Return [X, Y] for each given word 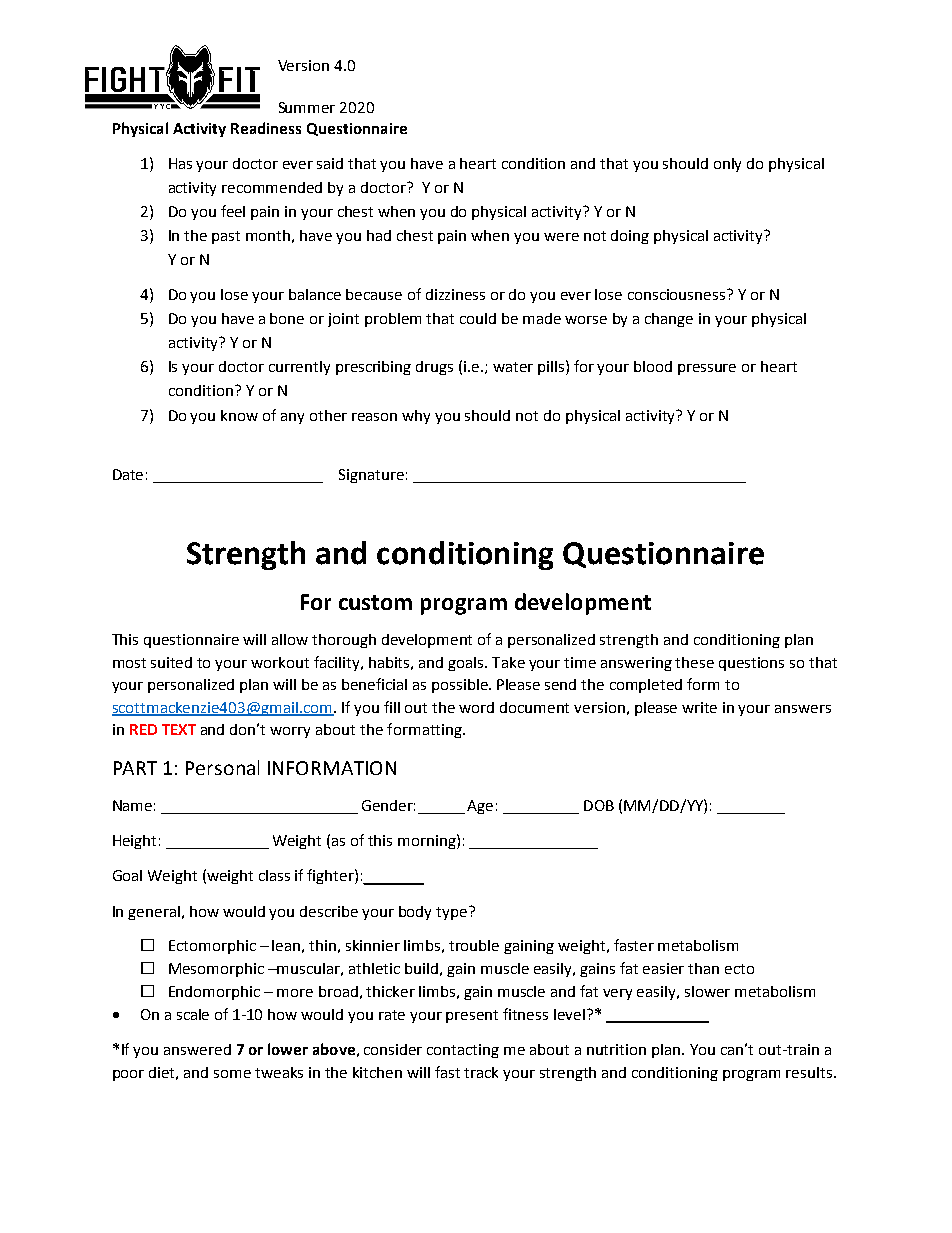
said [330, 163]
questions [751, 664]
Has [180, 163]
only [727, 165]
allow [290, 639]
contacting [463, 1051]
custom [375, 602]
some [232, 1074]
